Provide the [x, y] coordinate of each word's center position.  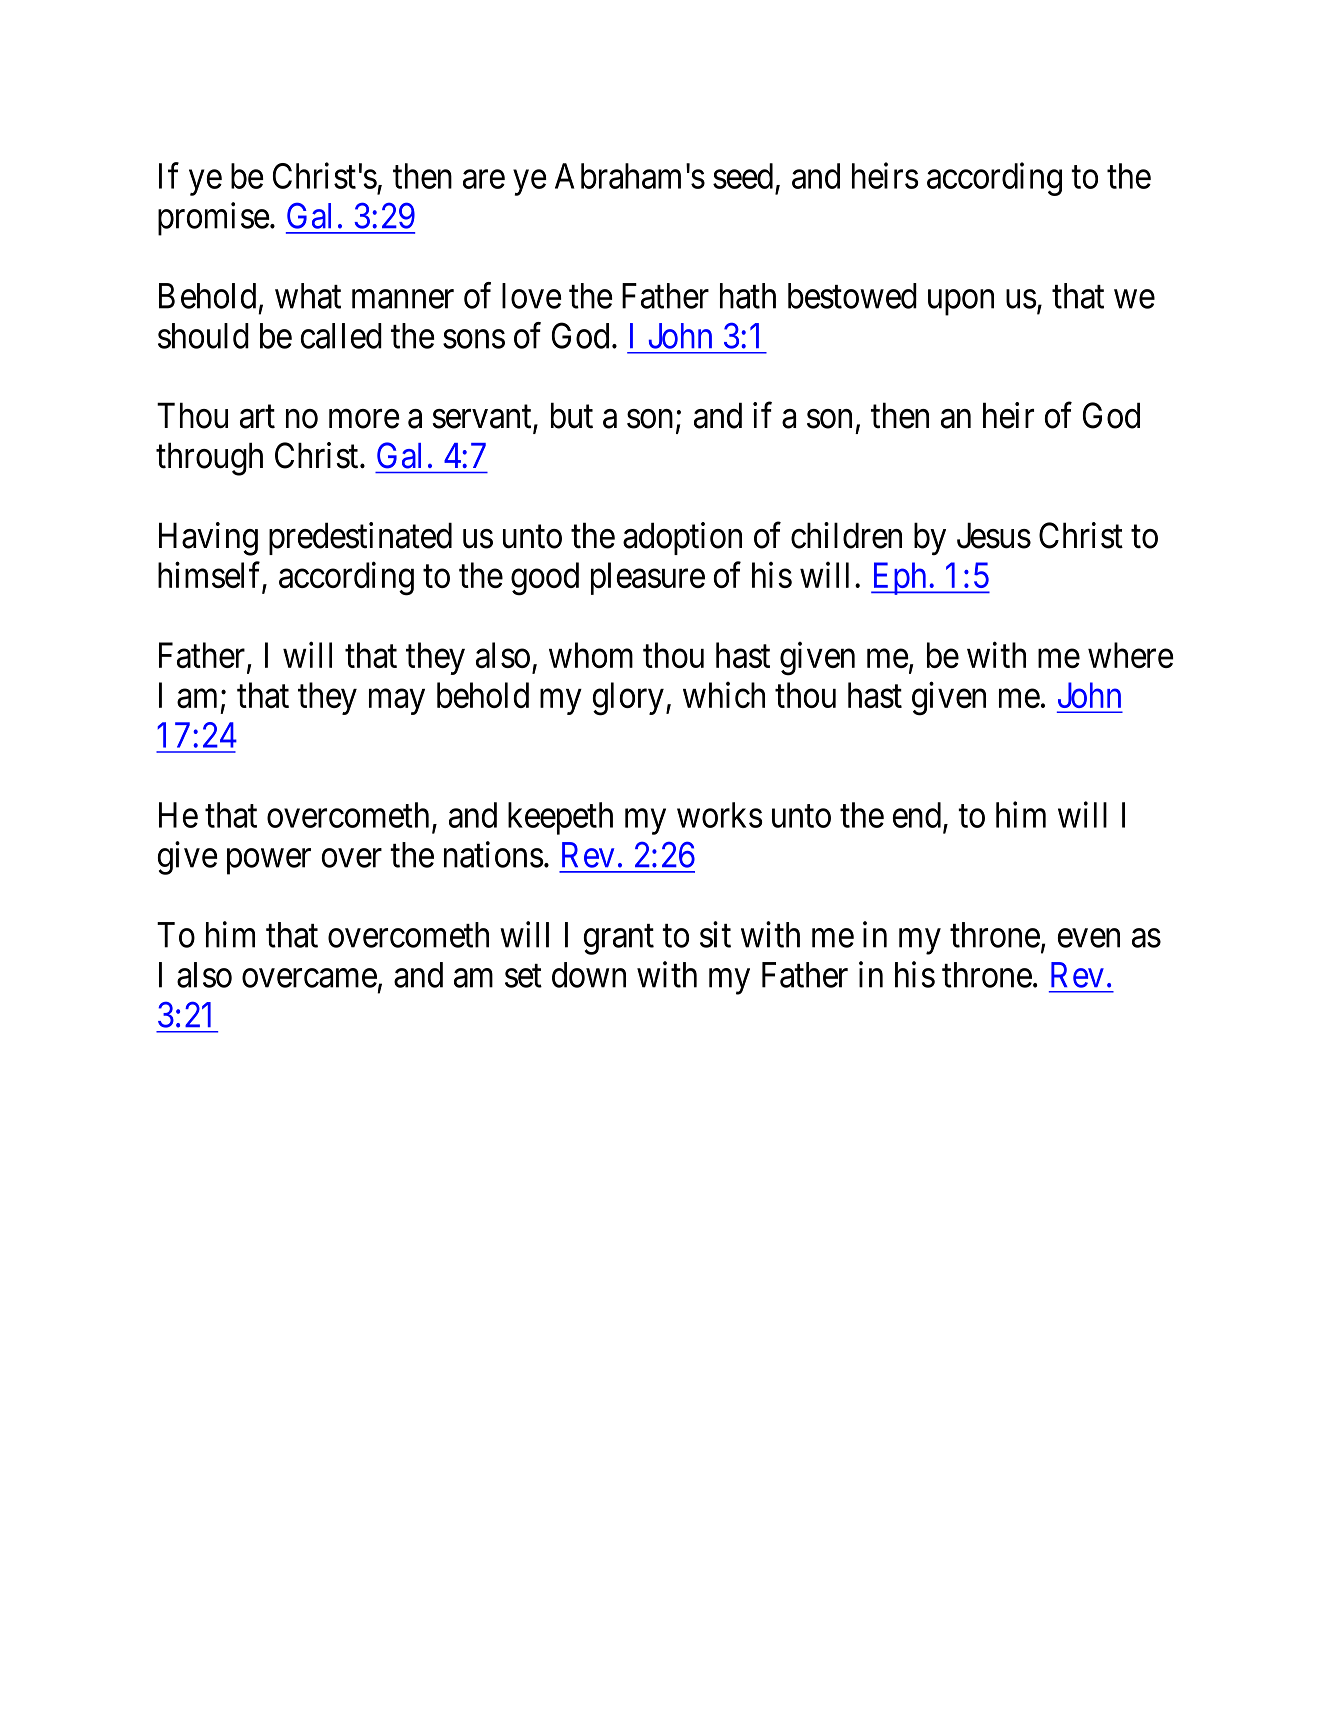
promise [213, 219]
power [269, 862]
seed [743, 176]
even [1089, 938]
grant [619, 940]
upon [961, 303]
